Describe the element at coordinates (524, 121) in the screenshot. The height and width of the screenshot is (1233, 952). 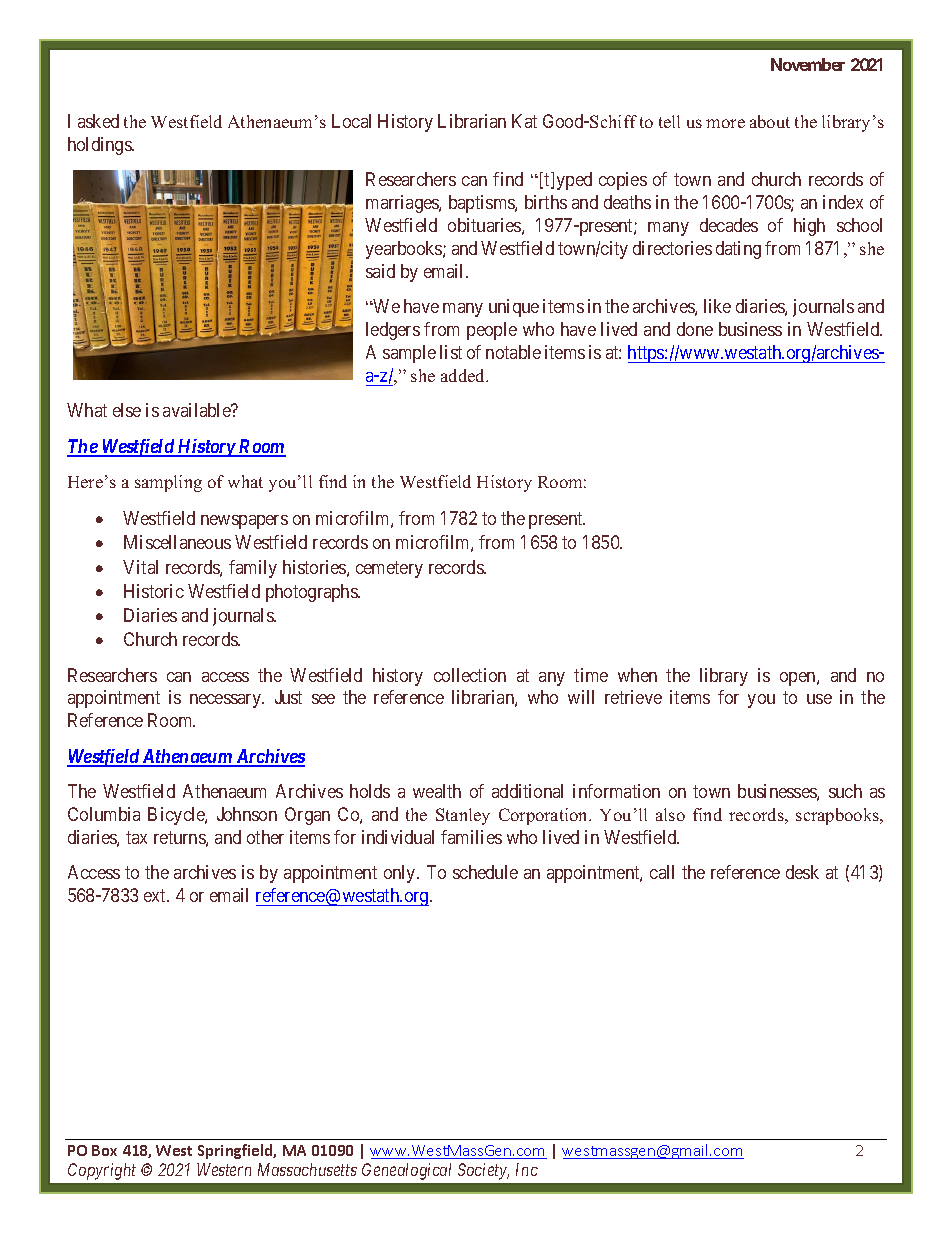
I see `Kat` at that location.
